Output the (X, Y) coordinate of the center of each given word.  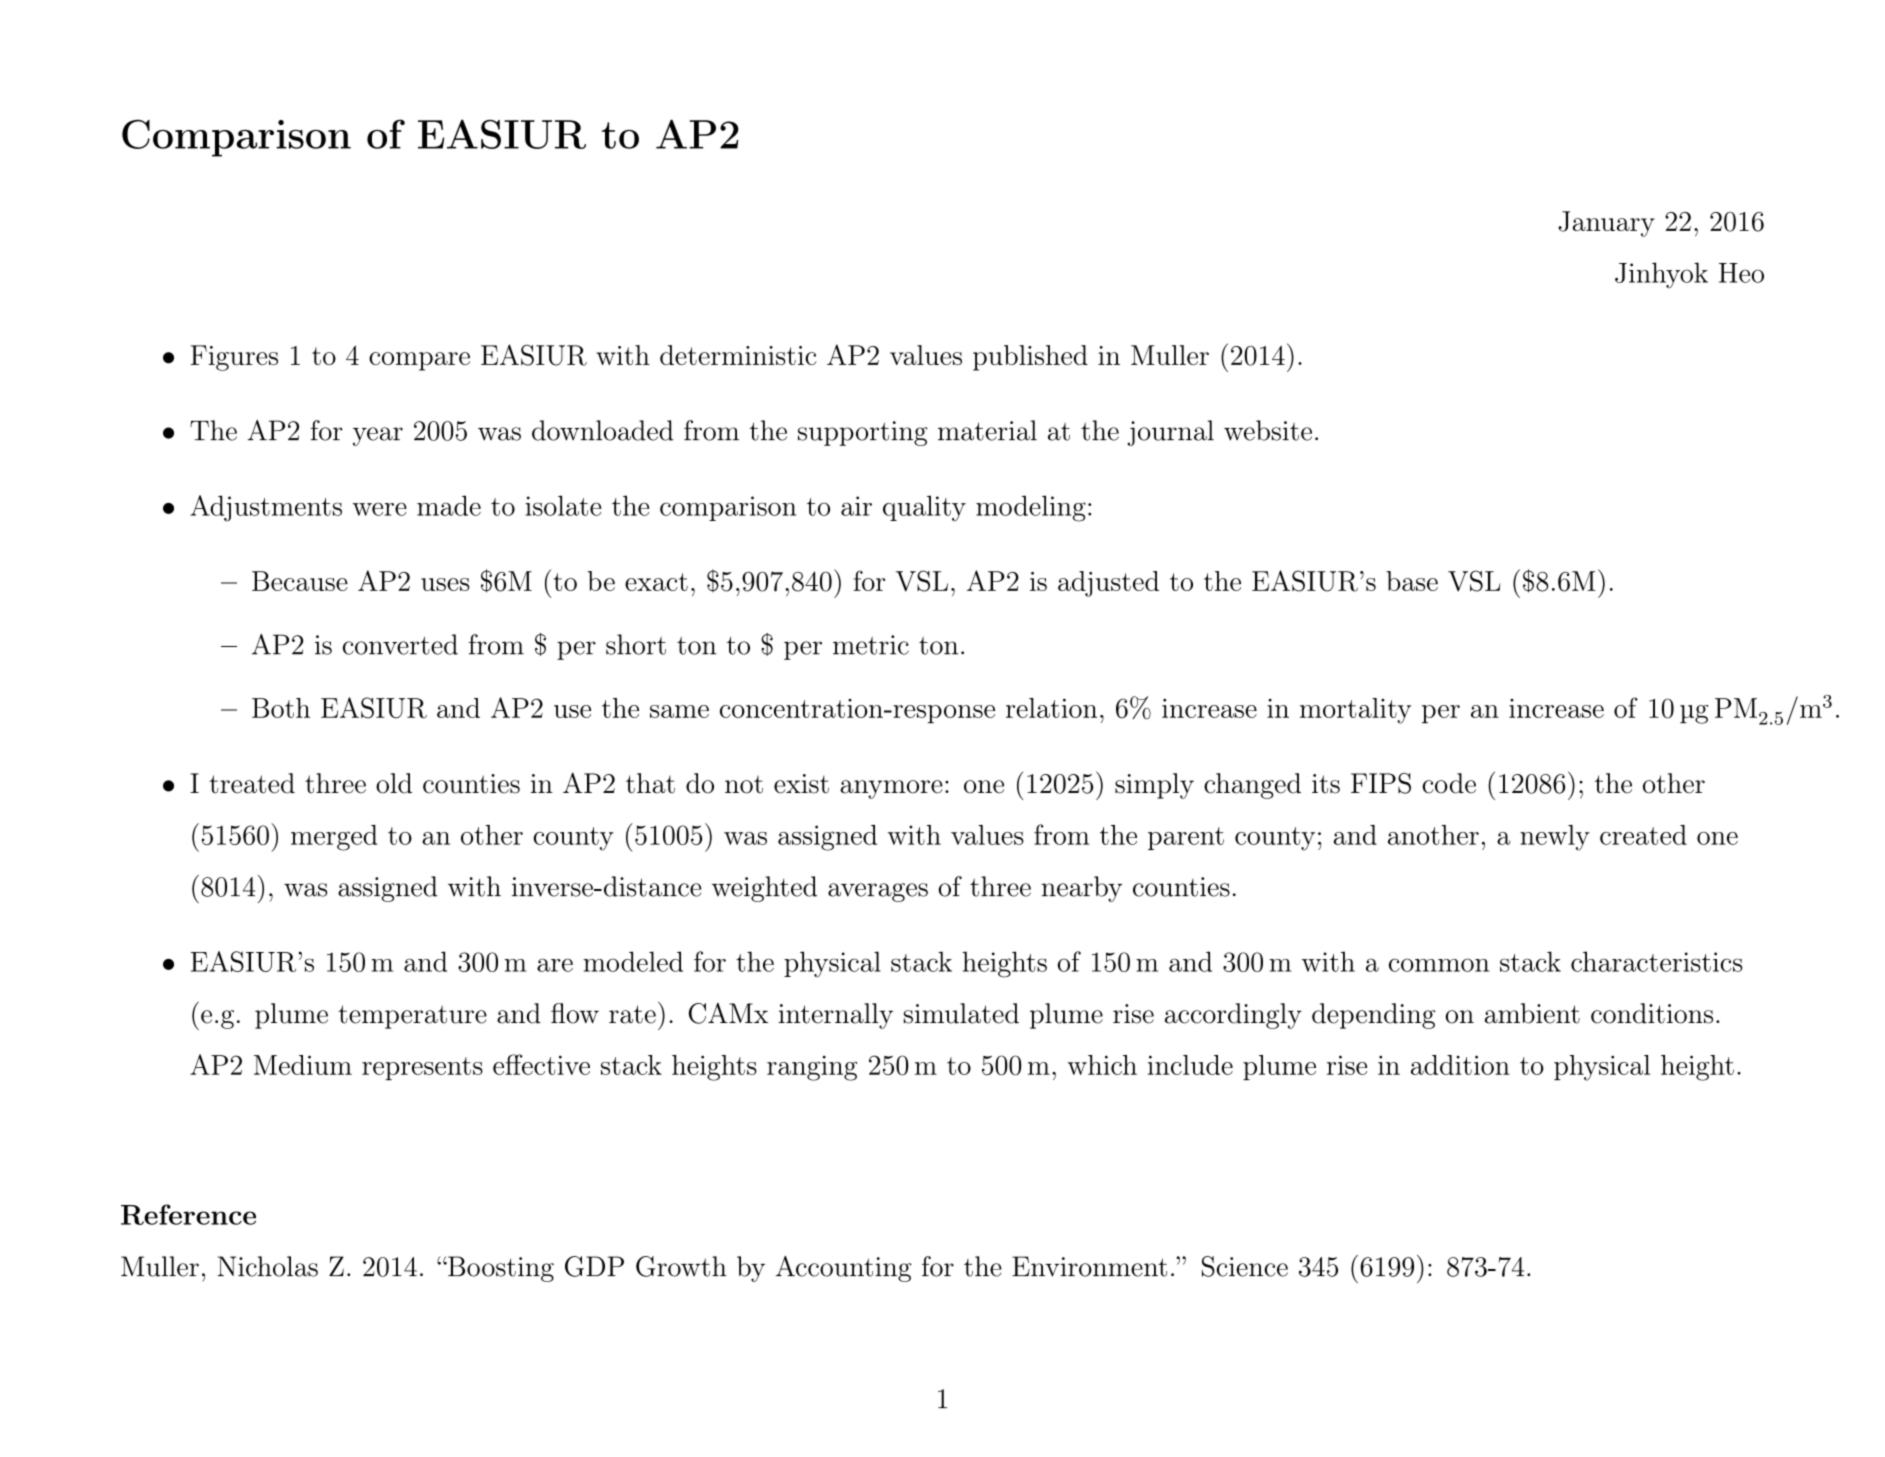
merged (334, 838)
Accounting (844, 1269)
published (1030, 358)
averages (878, 892)
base (1412, 581)
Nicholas (267, 1266)
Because (300, 581)
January (1606, 224)
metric (871, 645)
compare (419, 361)
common (1439, 965)
